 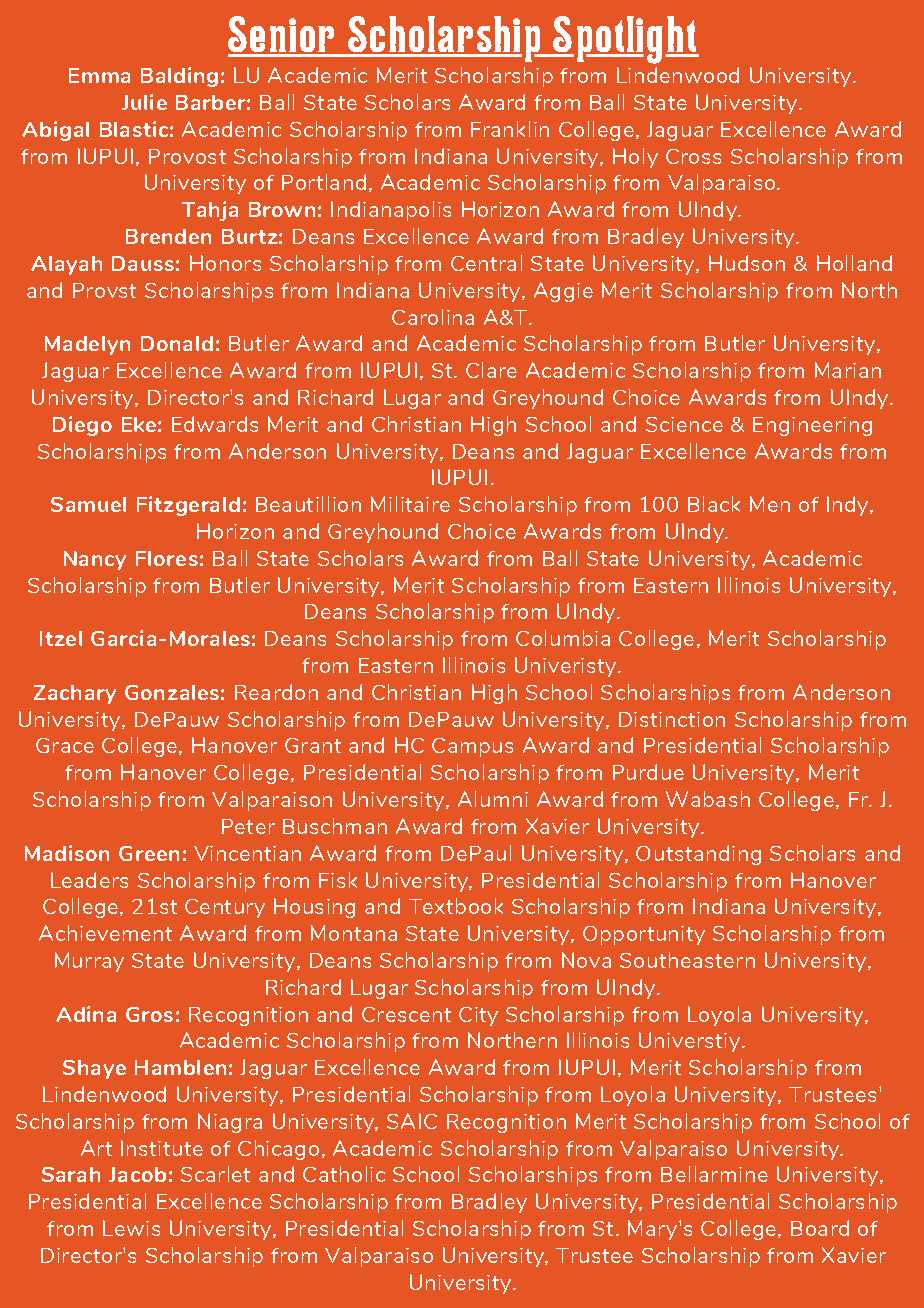 What do you see at coordinates (179, 77) in the screenshot?
I see `Balding` at bounding box center [179, 77].
